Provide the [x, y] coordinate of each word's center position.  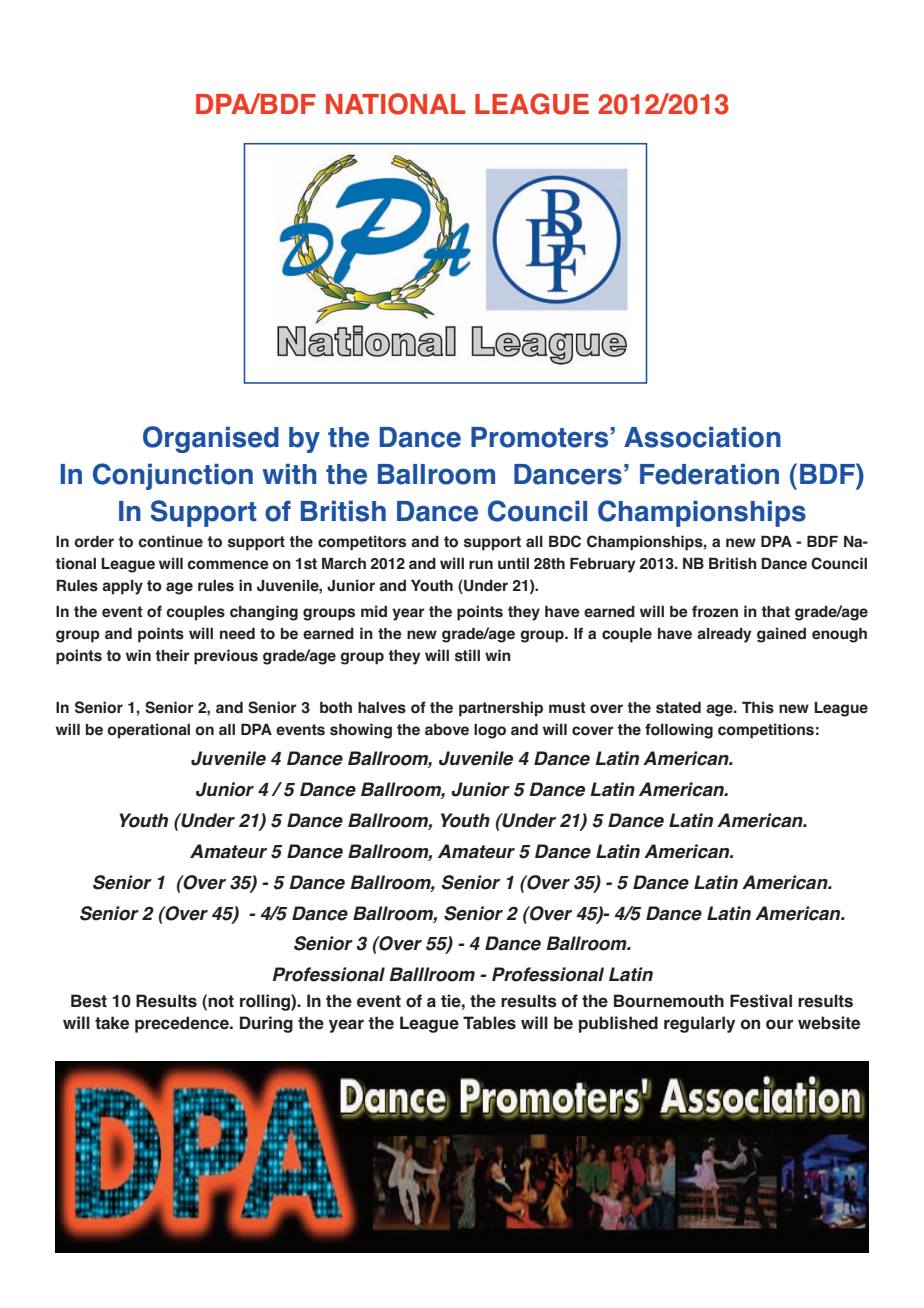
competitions [766, 731]
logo [490, 731]
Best [89, 1001]
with [289, 474]
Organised [211, 439]
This [758, 707]
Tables [489, 1023]
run [481, 564]
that [775, 612]
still [467, 655]
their [172, 655]
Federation [709, 474]
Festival [761, 1001]
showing [361, 731]
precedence [183, 1024]
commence [228, 565]
